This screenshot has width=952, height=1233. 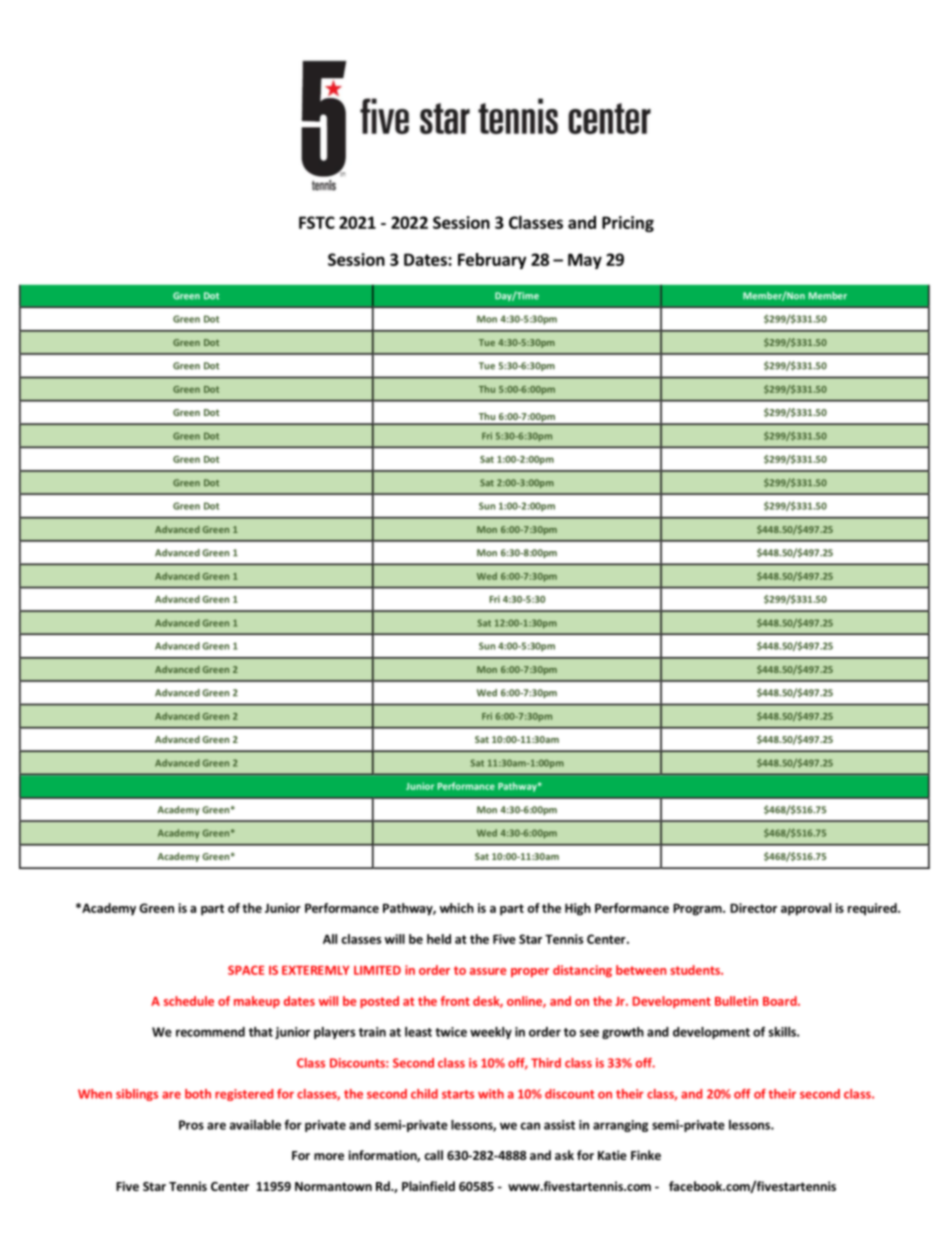 What do you see at coordinates (628, 224) in the screenshot?
I see `Pricing` at bounding box center [628, 224].
